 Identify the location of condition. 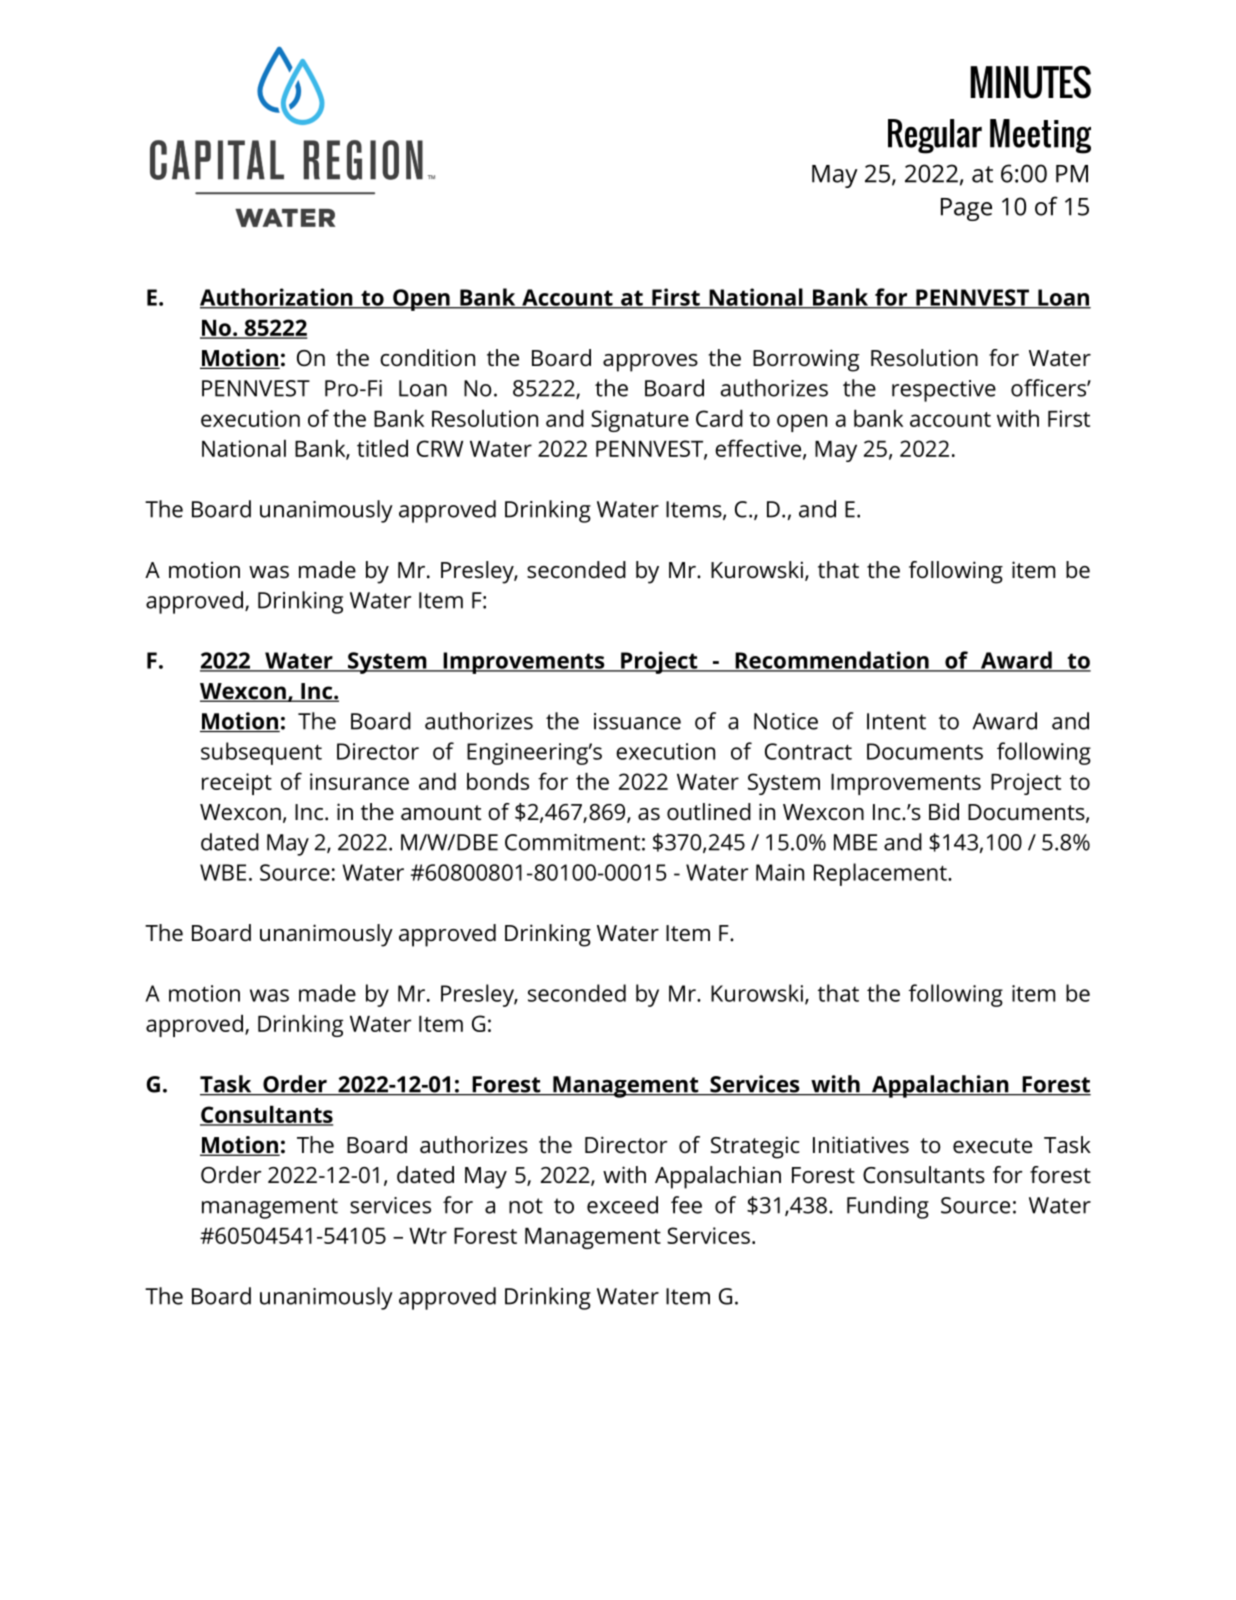
(427, 358).
